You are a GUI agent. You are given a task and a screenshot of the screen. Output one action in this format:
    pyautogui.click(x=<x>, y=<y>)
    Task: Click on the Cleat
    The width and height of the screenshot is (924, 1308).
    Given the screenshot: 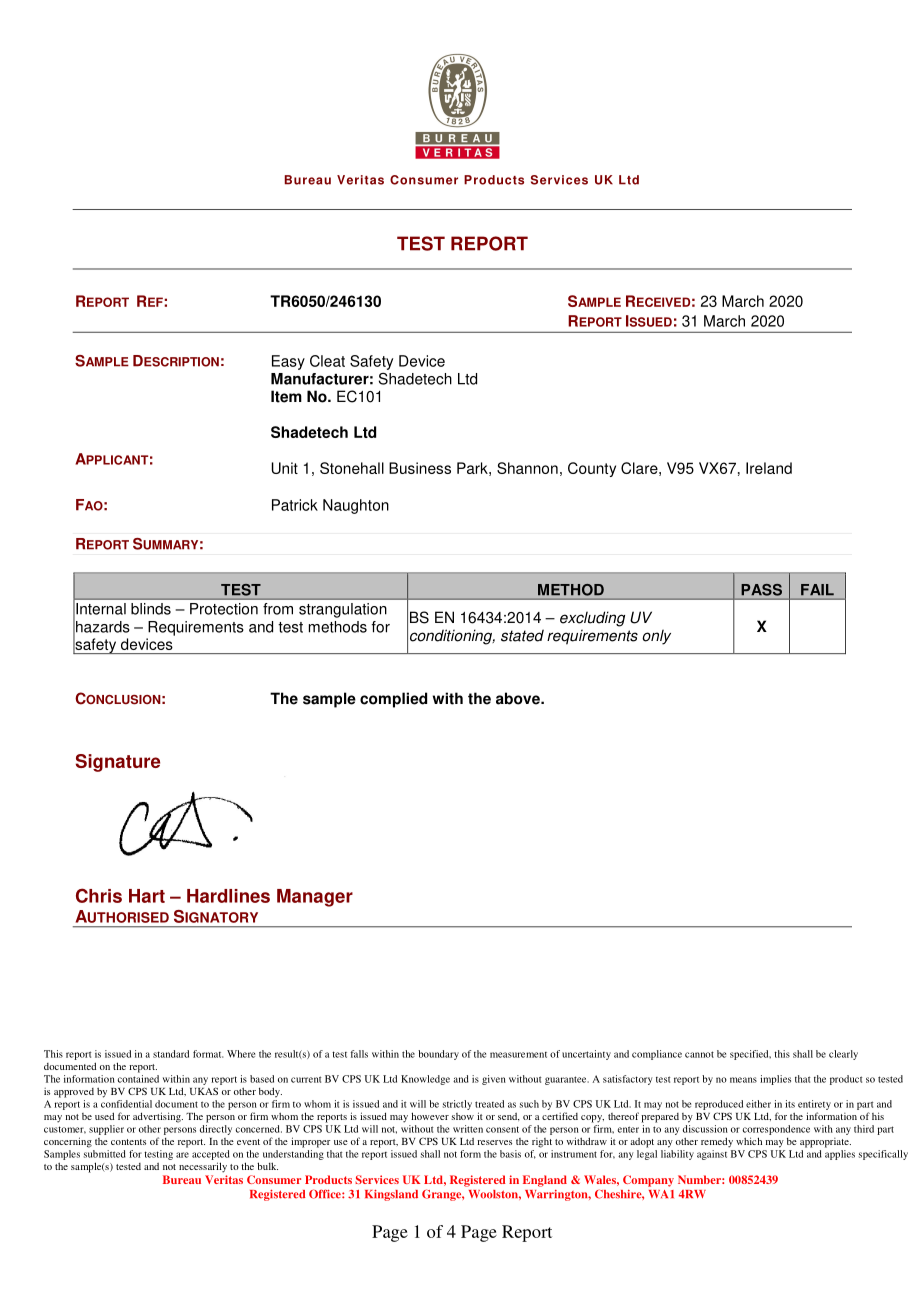 What is the action you would take?
    pyautogui.click(x=327, y=361)
